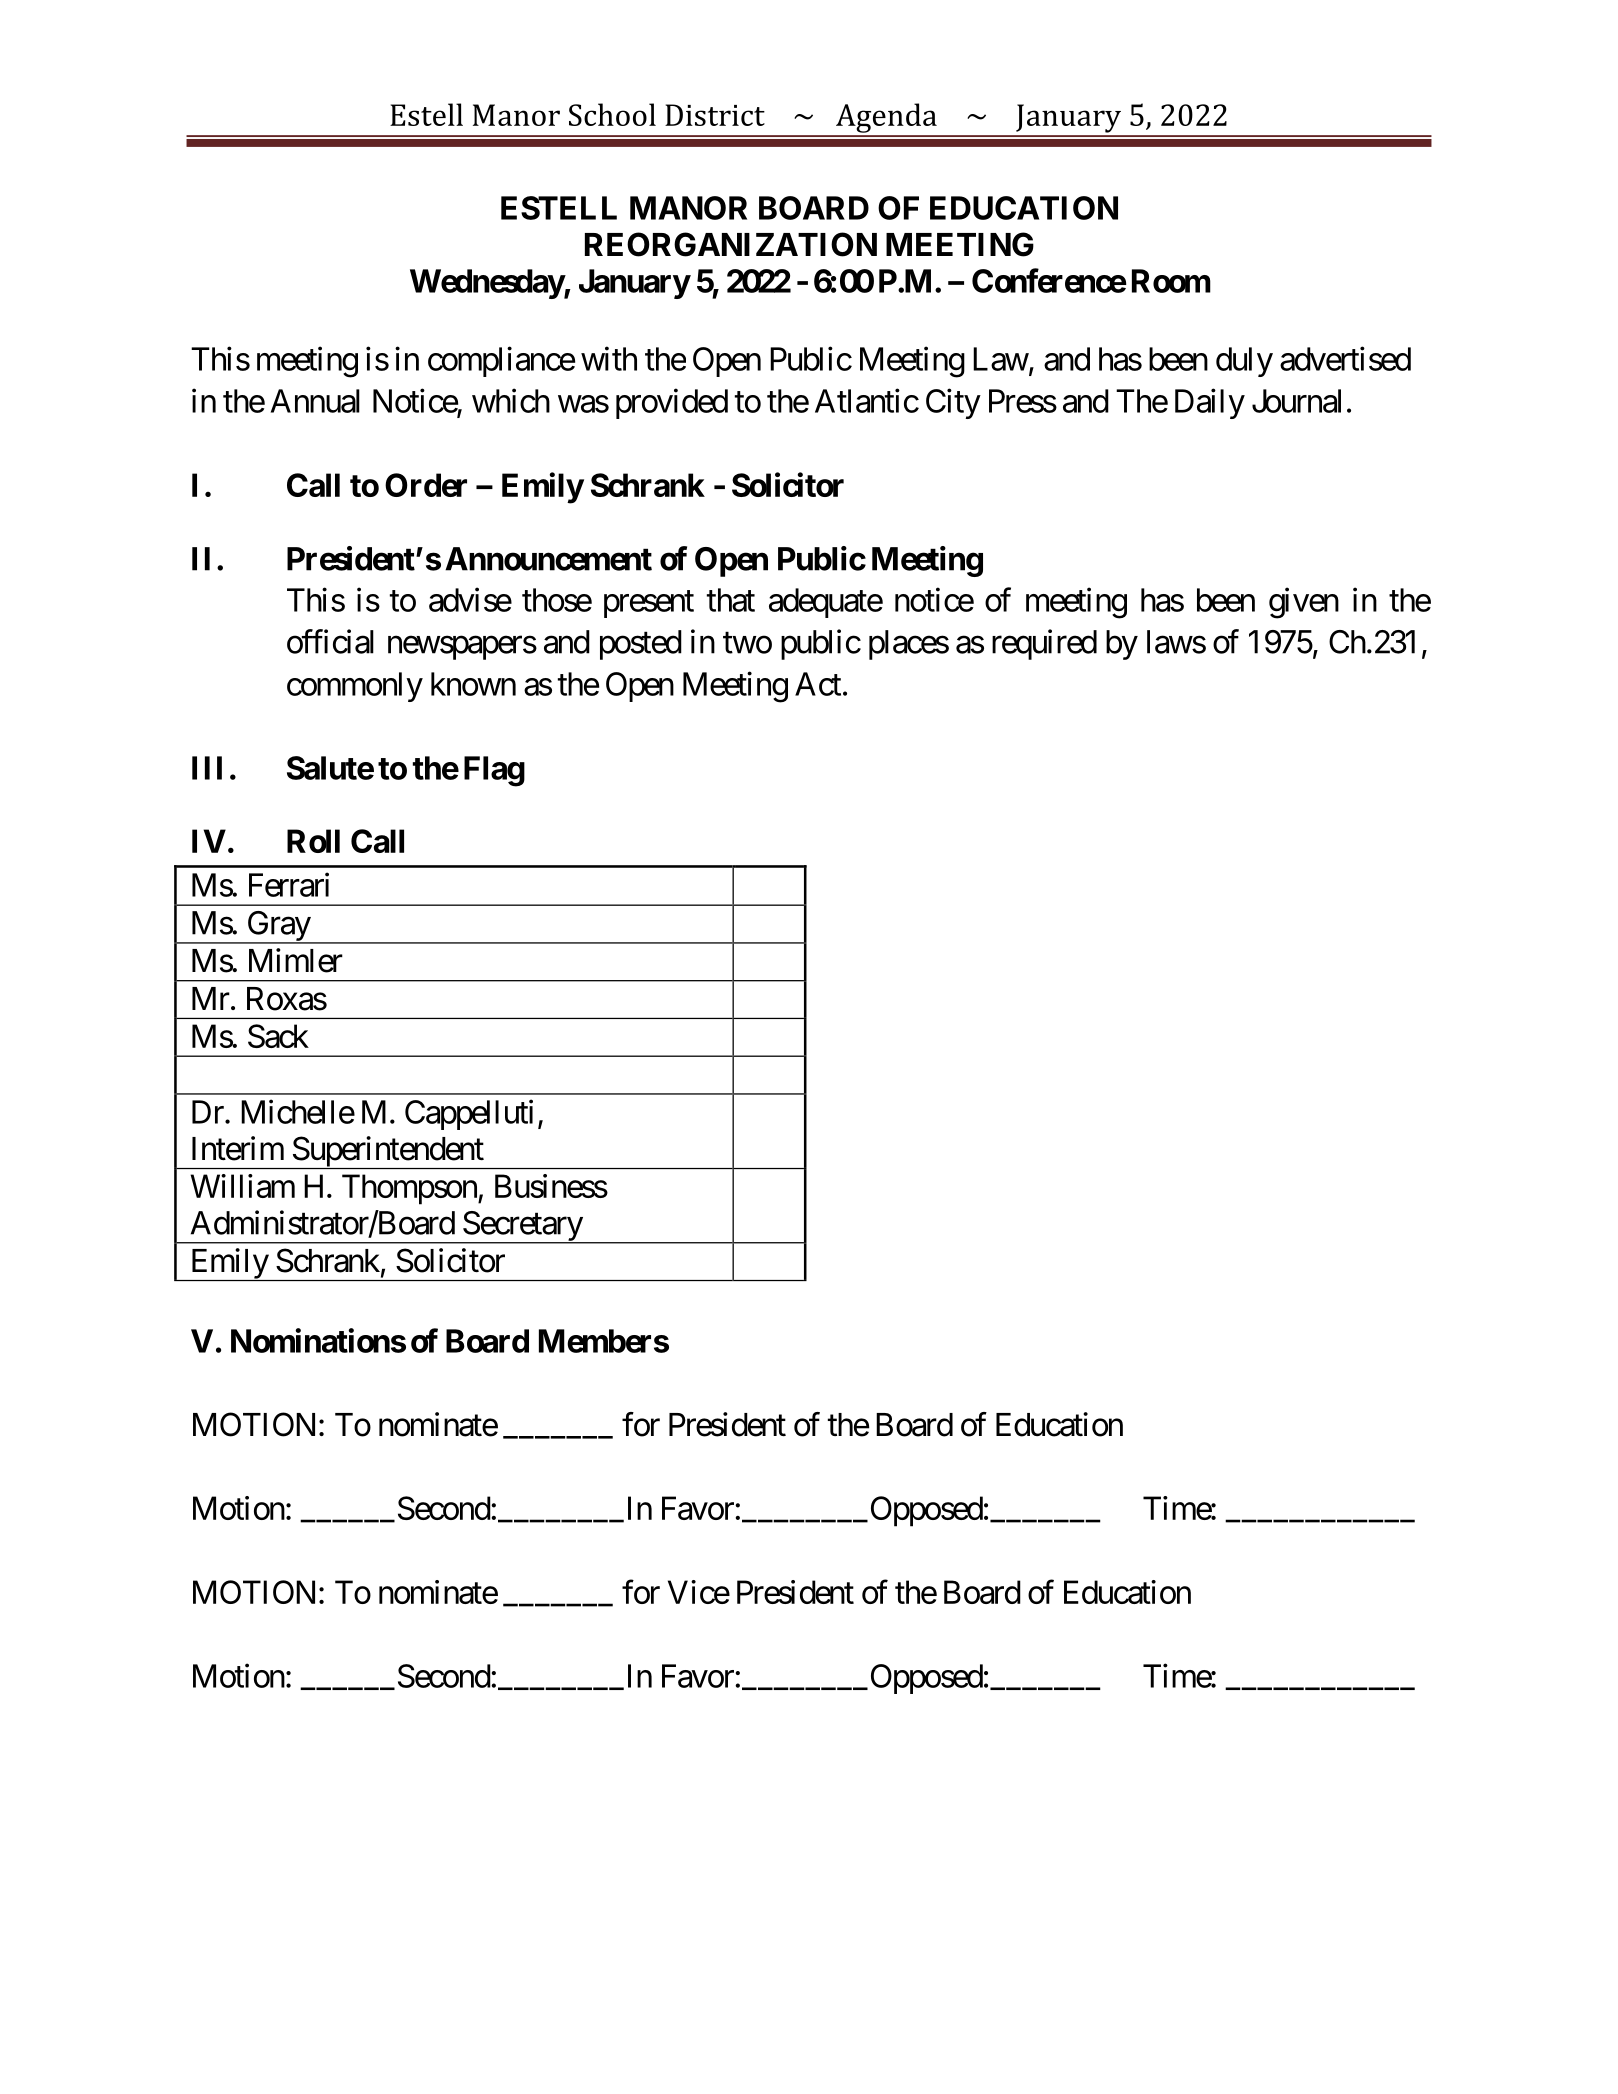  Describe the element at coordinates (1044, 644) in the image. I see `required` at that location.
